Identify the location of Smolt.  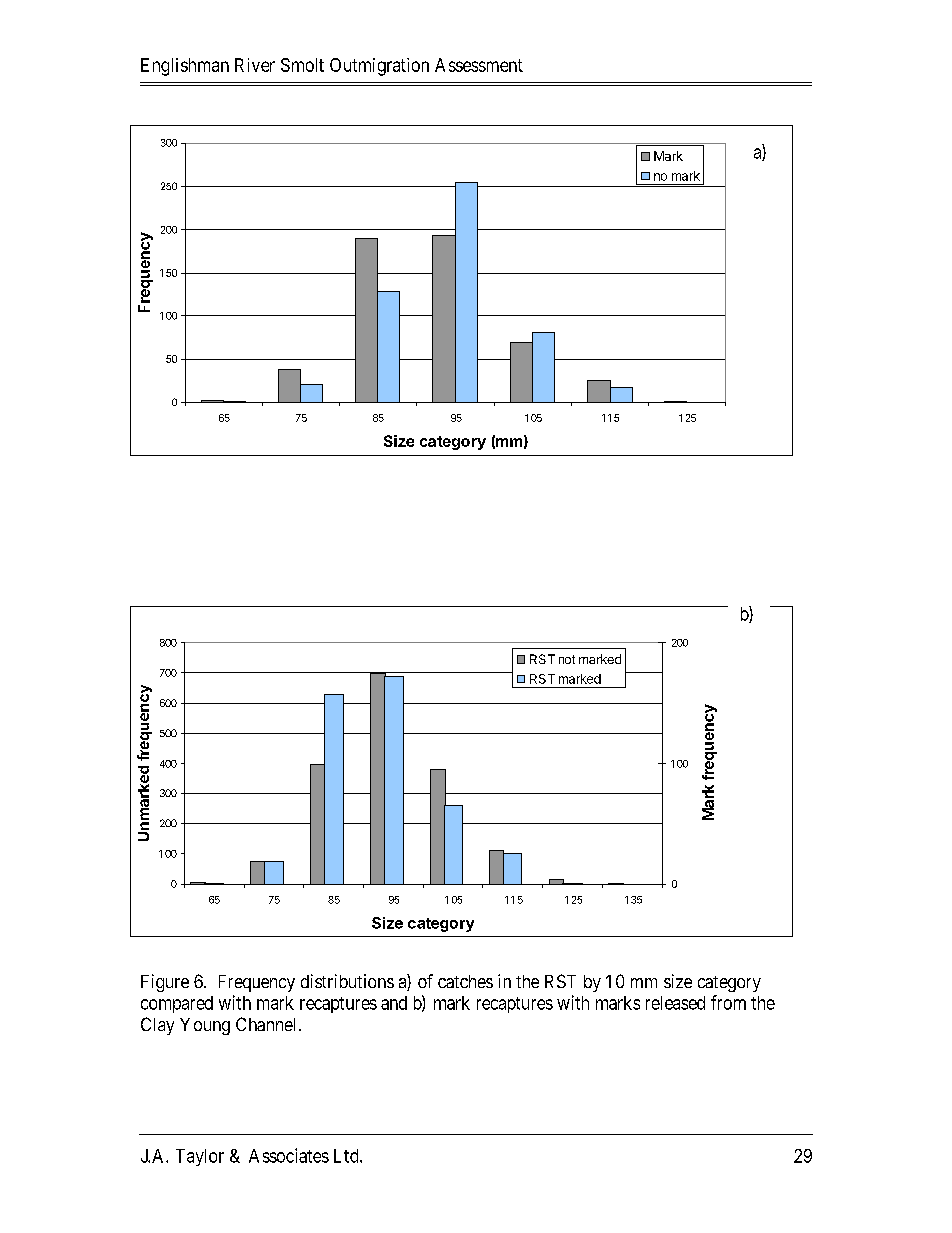
(302, 65).
